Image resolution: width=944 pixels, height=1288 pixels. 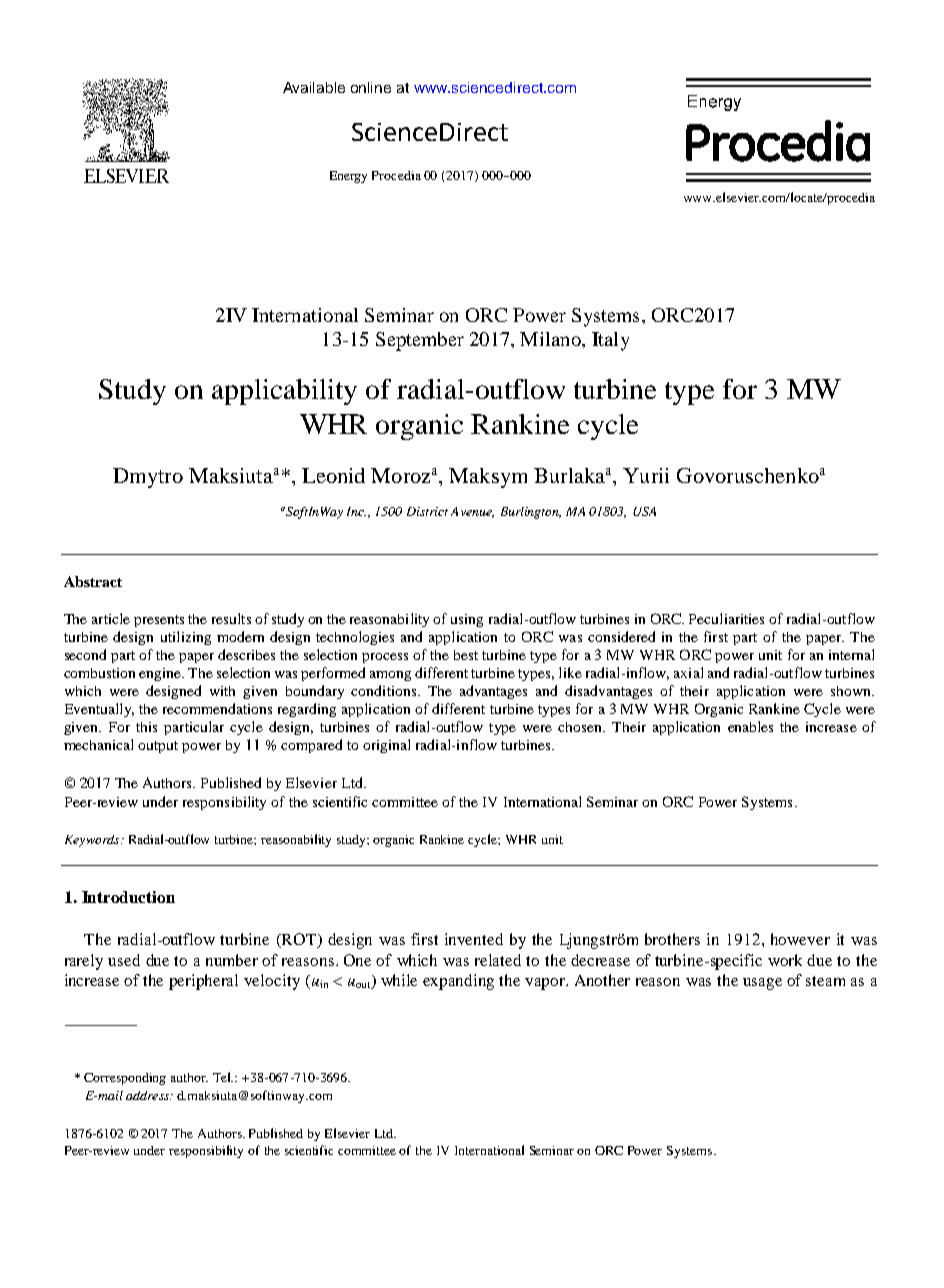 What do you see at coordinates (750, 726) in the image?
I see `enables` at bounding box center [750, 726].
